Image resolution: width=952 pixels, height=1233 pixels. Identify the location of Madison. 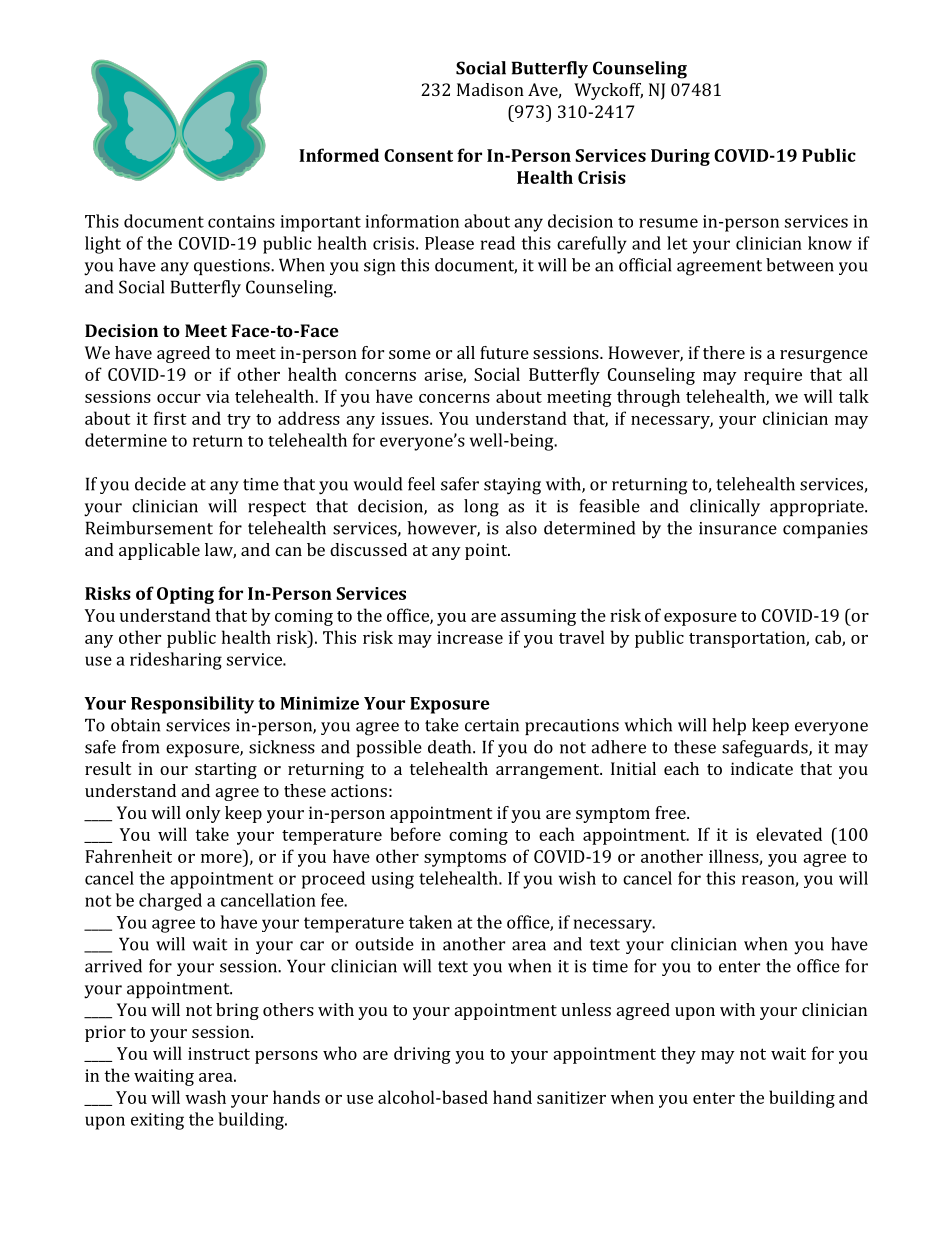
(490, 89).
